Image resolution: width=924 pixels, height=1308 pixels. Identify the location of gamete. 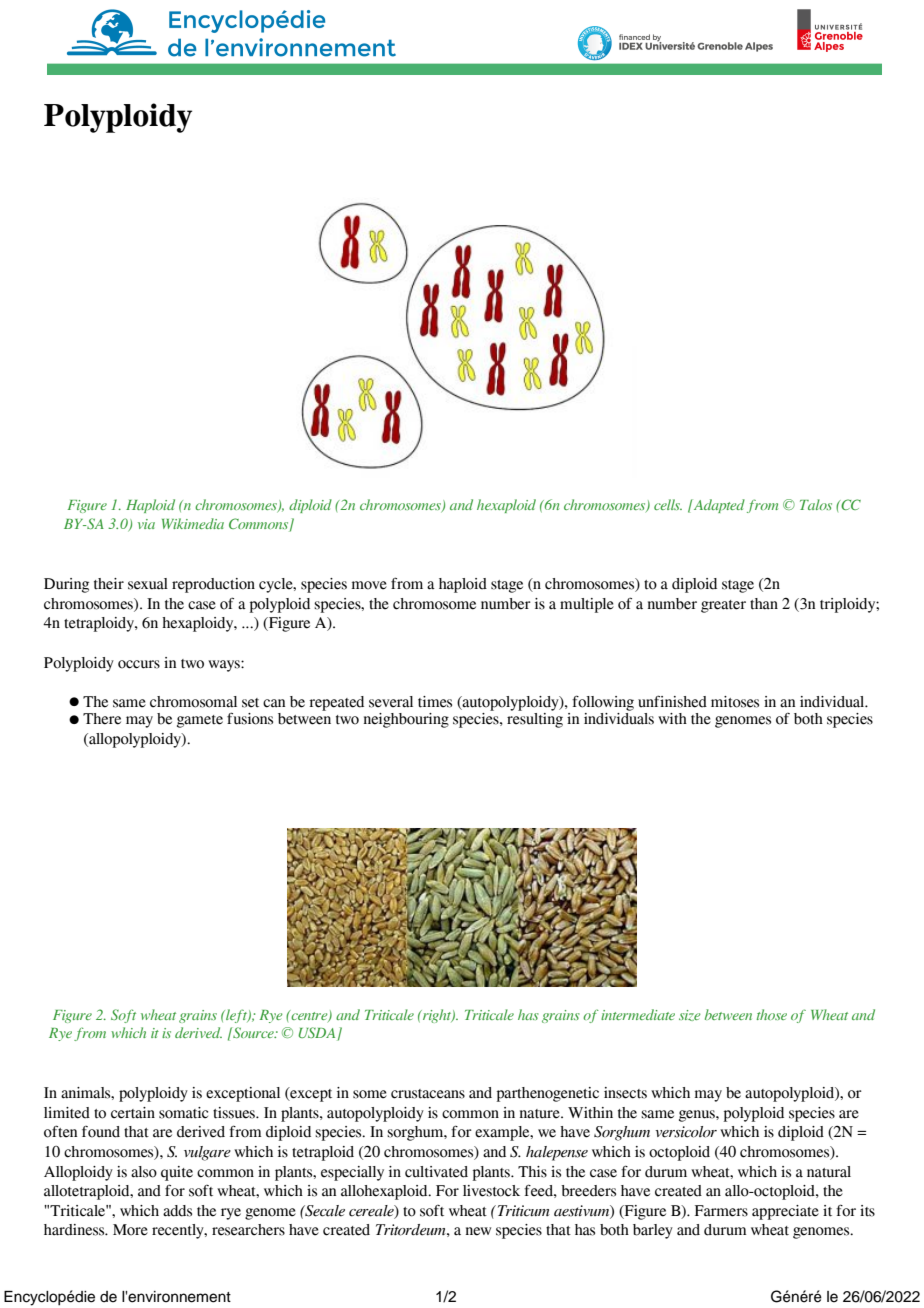
(200, 721).
